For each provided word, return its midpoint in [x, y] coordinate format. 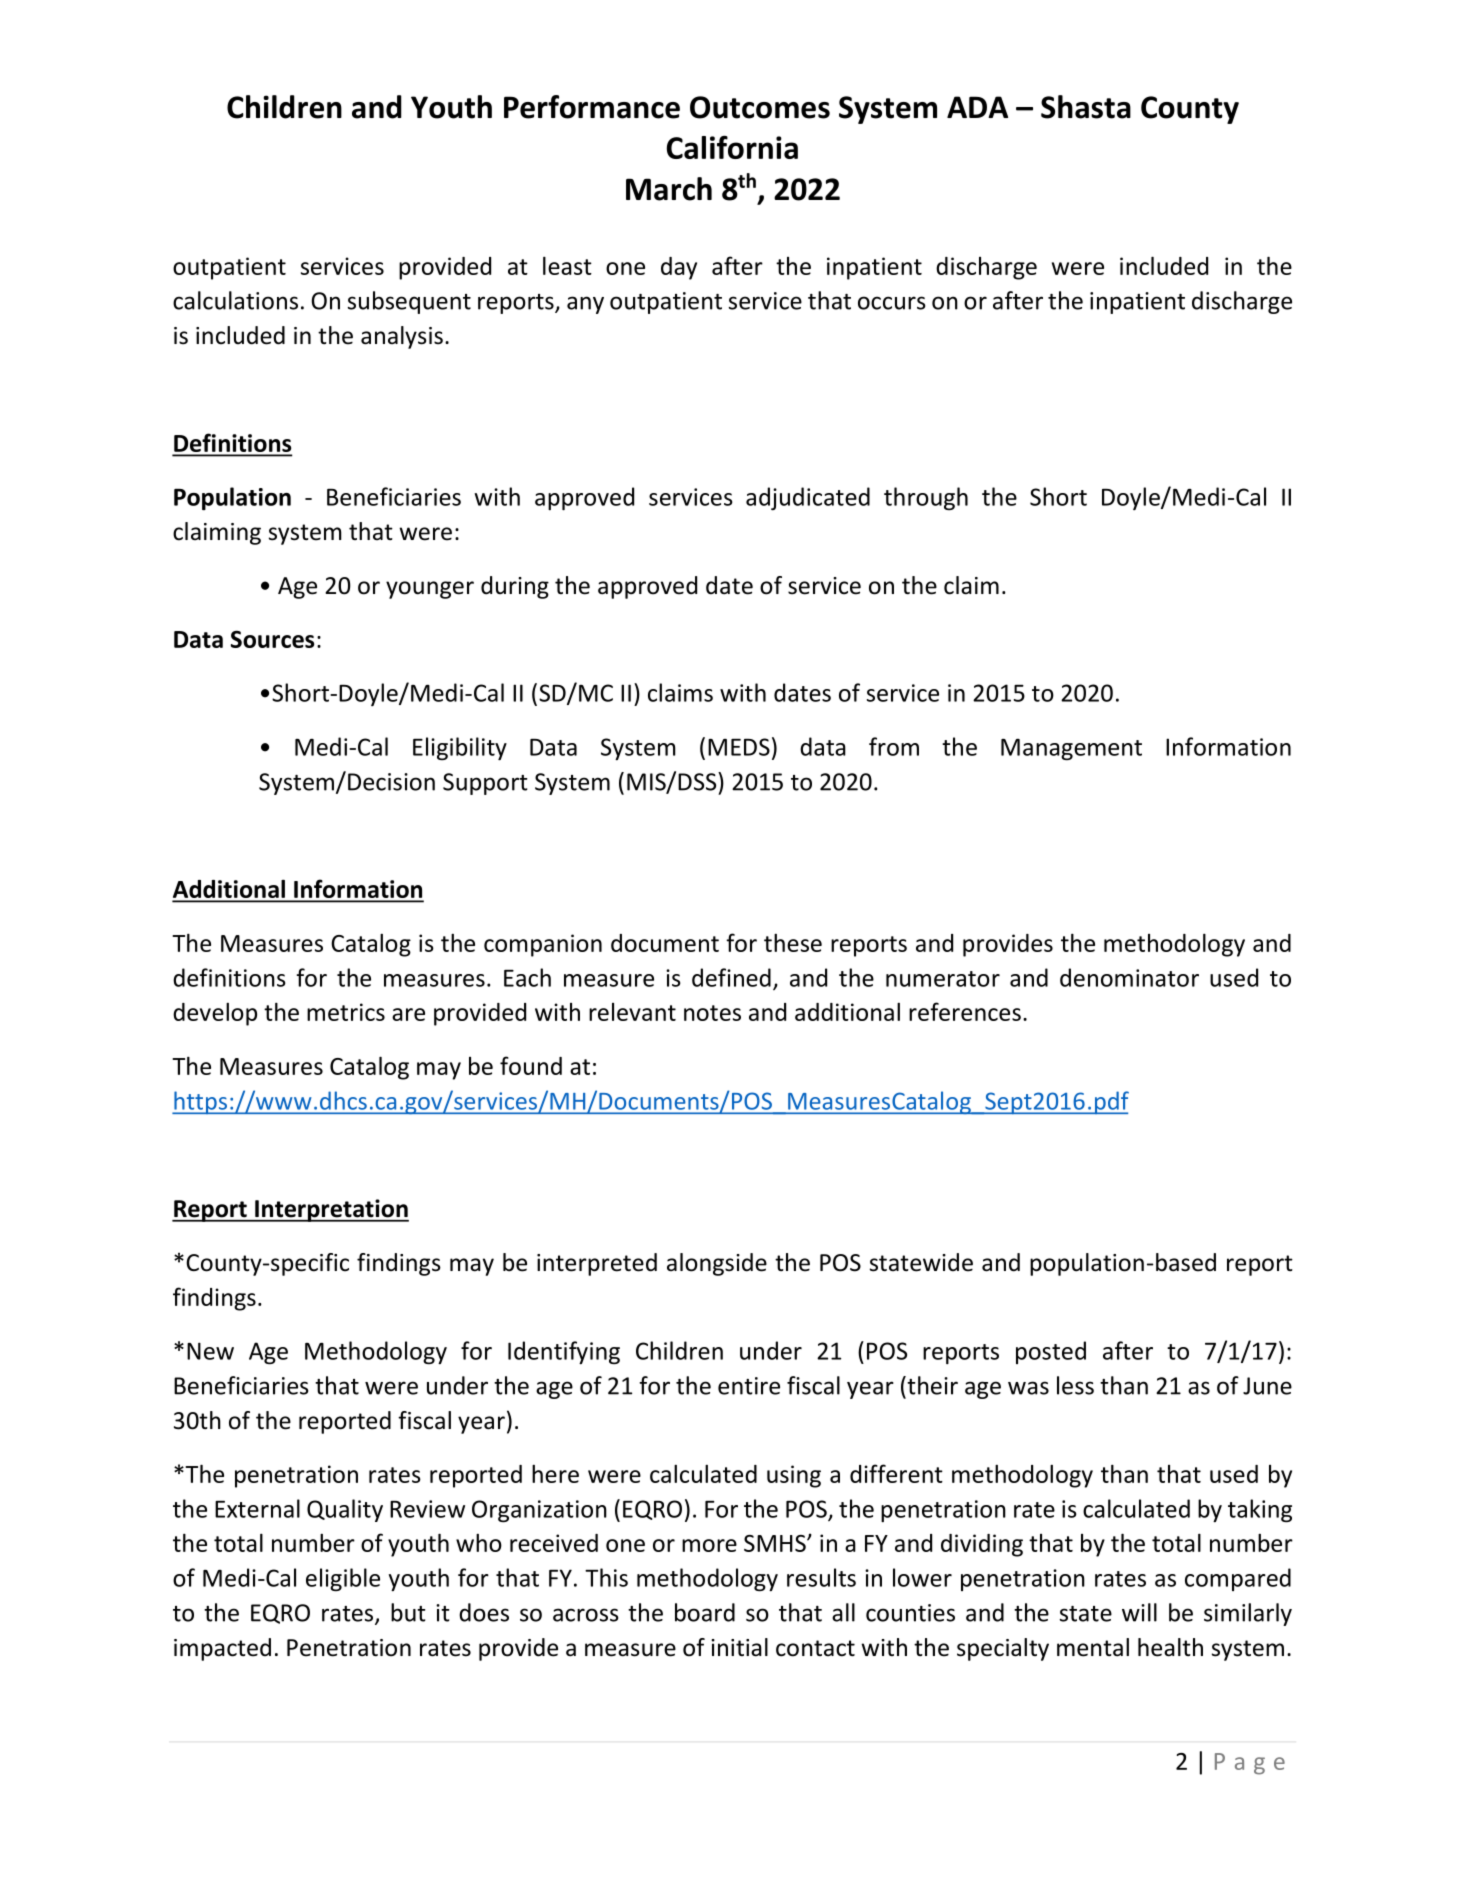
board [705, 1612]
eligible [343, 1579]
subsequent [409, 302]
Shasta [1086, 107]
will [1139, 1612]
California [732, 147]
